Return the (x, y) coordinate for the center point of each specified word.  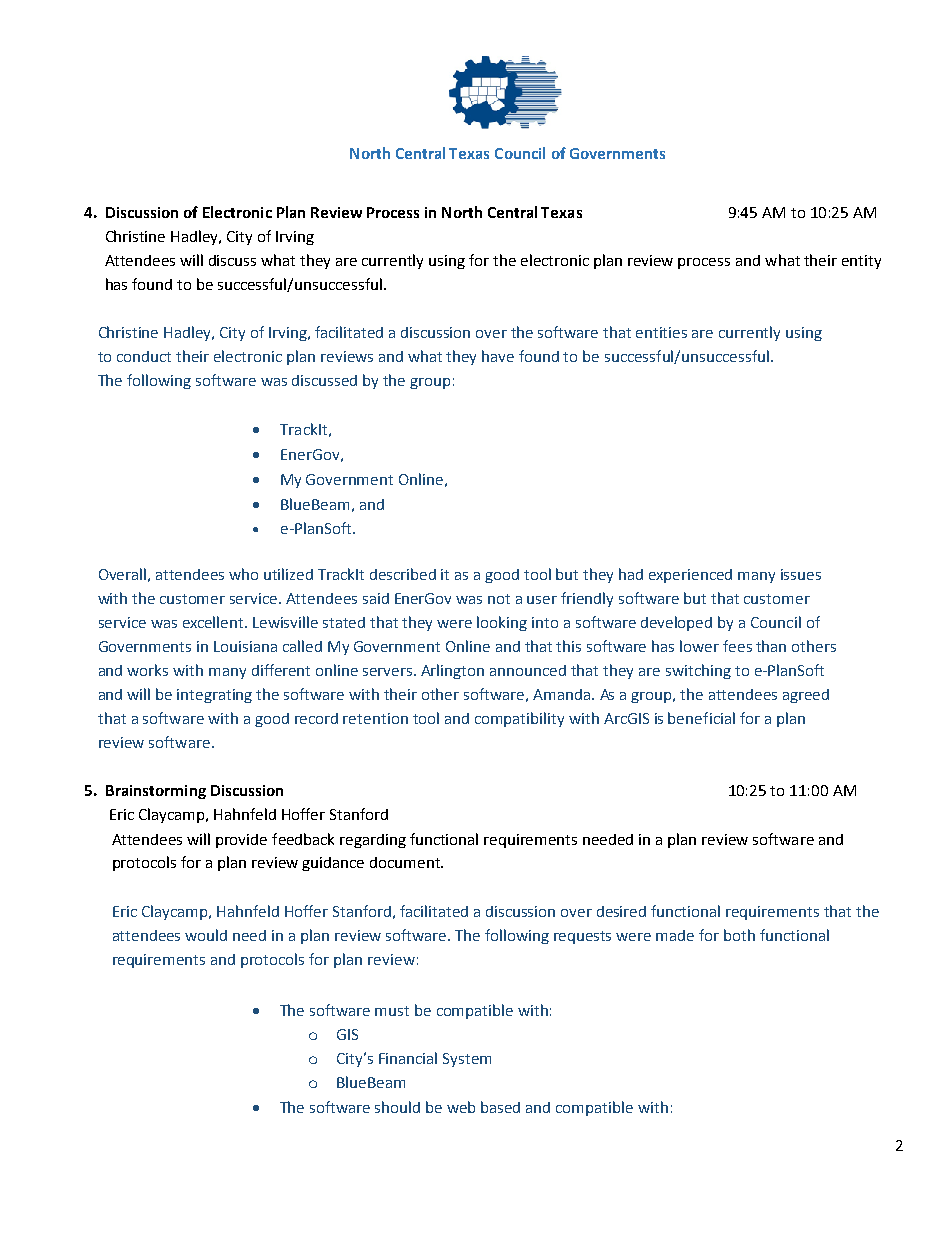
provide (241, 841)
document (406, 862)
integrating (214, 696)
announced (528, 670)
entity (861, 262)
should (397, 1107)
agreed (806, 696)
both (739, 935)
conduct (144, 356)
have (498, 356)
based (500, 1107)
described (403, 574)
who (243, 574)
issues (801, 574)
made (675, 935)
